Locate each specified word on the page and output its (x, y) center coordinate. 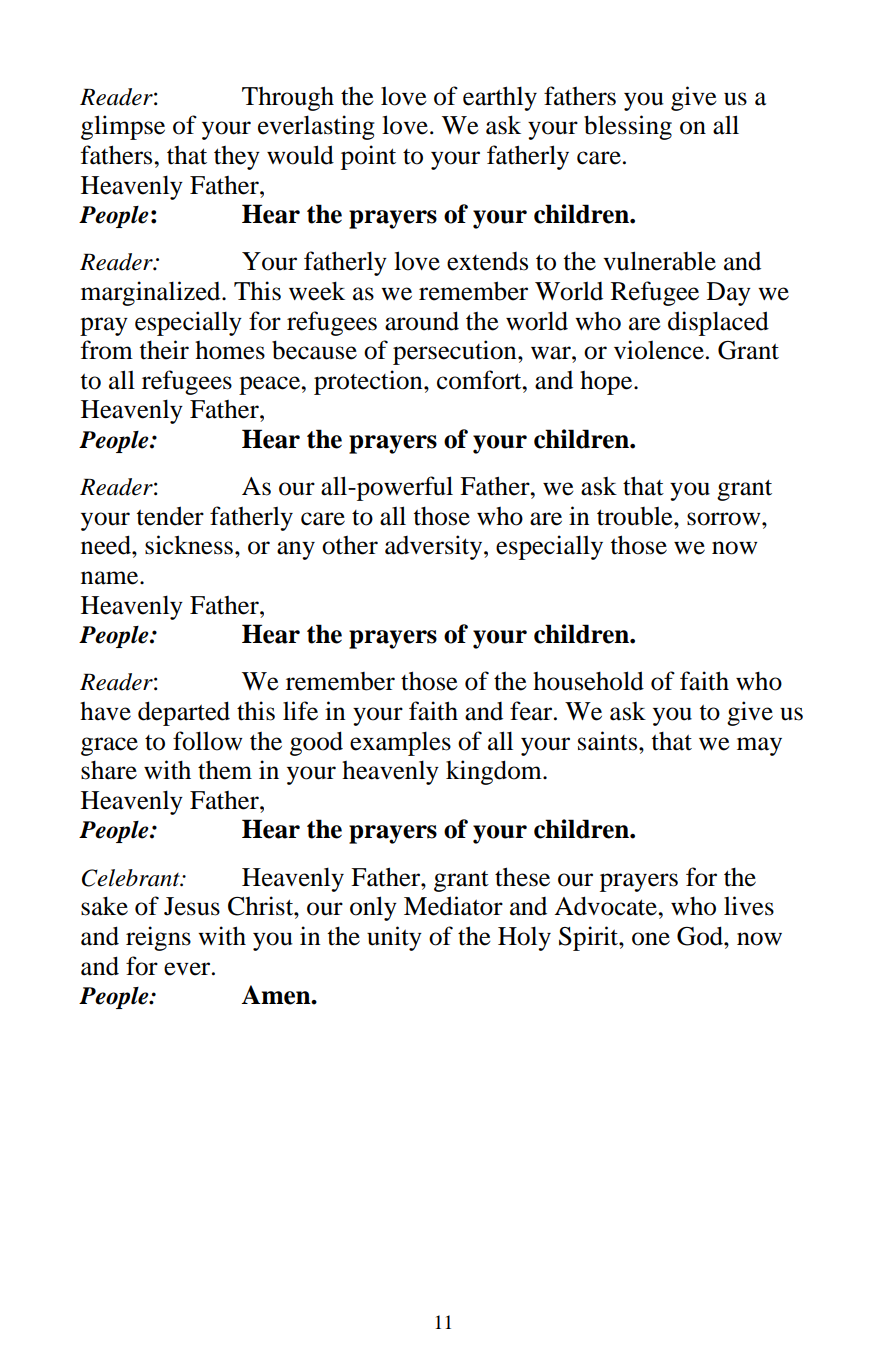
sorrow (725, 519)
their (164, 350)
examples (400, 743)
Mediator (453, 906)
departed (184, 713)
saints (609, 741)
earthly (500, 98)
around (422, 321)
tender (170, 516)
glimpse (123, 127)
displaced (718, 323)
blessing (628, 127)
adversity (435, 547)
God (701, 936)
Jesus (192, 906)
